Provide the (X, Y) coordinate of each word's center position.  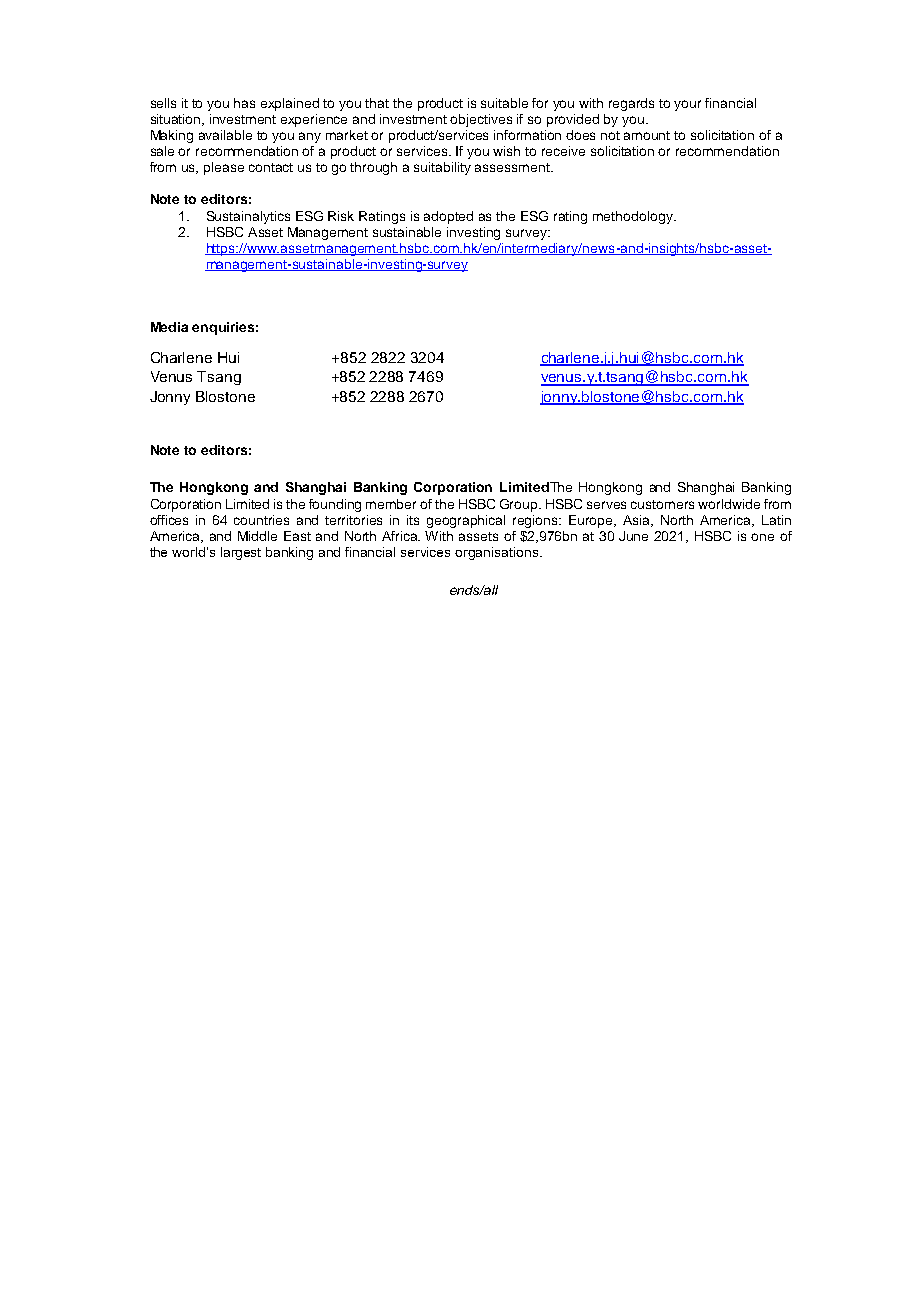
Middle (257, 536)
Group (520, 505)
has (244, 103)
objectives (481, 120)
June (633, 536)
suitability (442, 168)
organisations (498, 553)
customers (662, 504)
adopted (448, 217)
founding (335, 505)
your (687, 105)
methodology (634, 217)
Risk (341, 216)
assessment (513, 167)
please (224, 168)
